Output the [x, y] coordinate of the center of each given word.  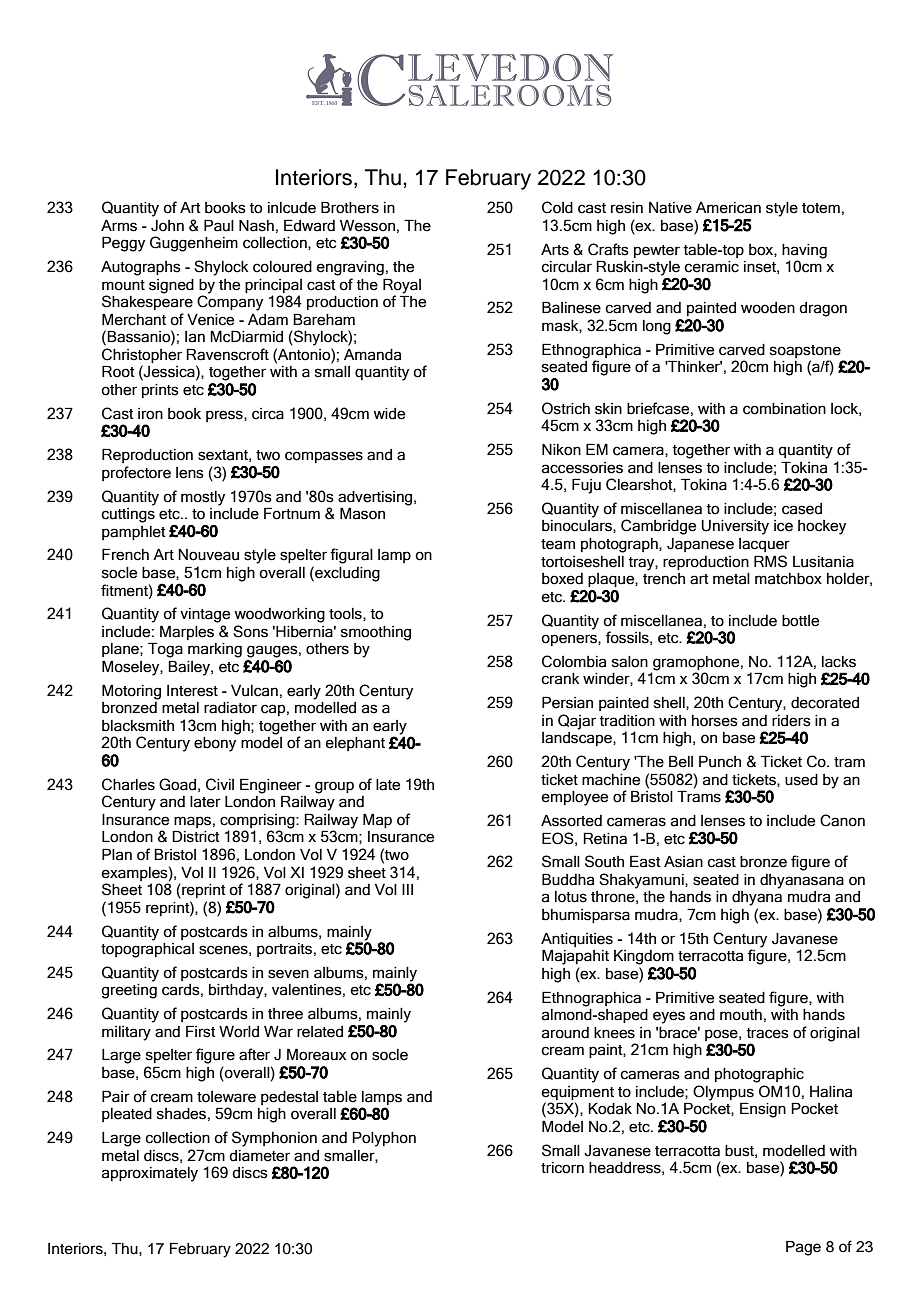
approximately [150, 1174]
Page [803, 1248]
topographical [147, 950]
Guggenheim [194, 244]
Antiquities [577, 940]
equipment [577, 1093]
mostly [203, 498]
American [728, 208]
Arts [555, 250]
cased [802, 509]
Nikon [561, 450]
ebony [215, 744]
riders [791, 721]
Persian [567, 702]
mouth [741, 1015]
